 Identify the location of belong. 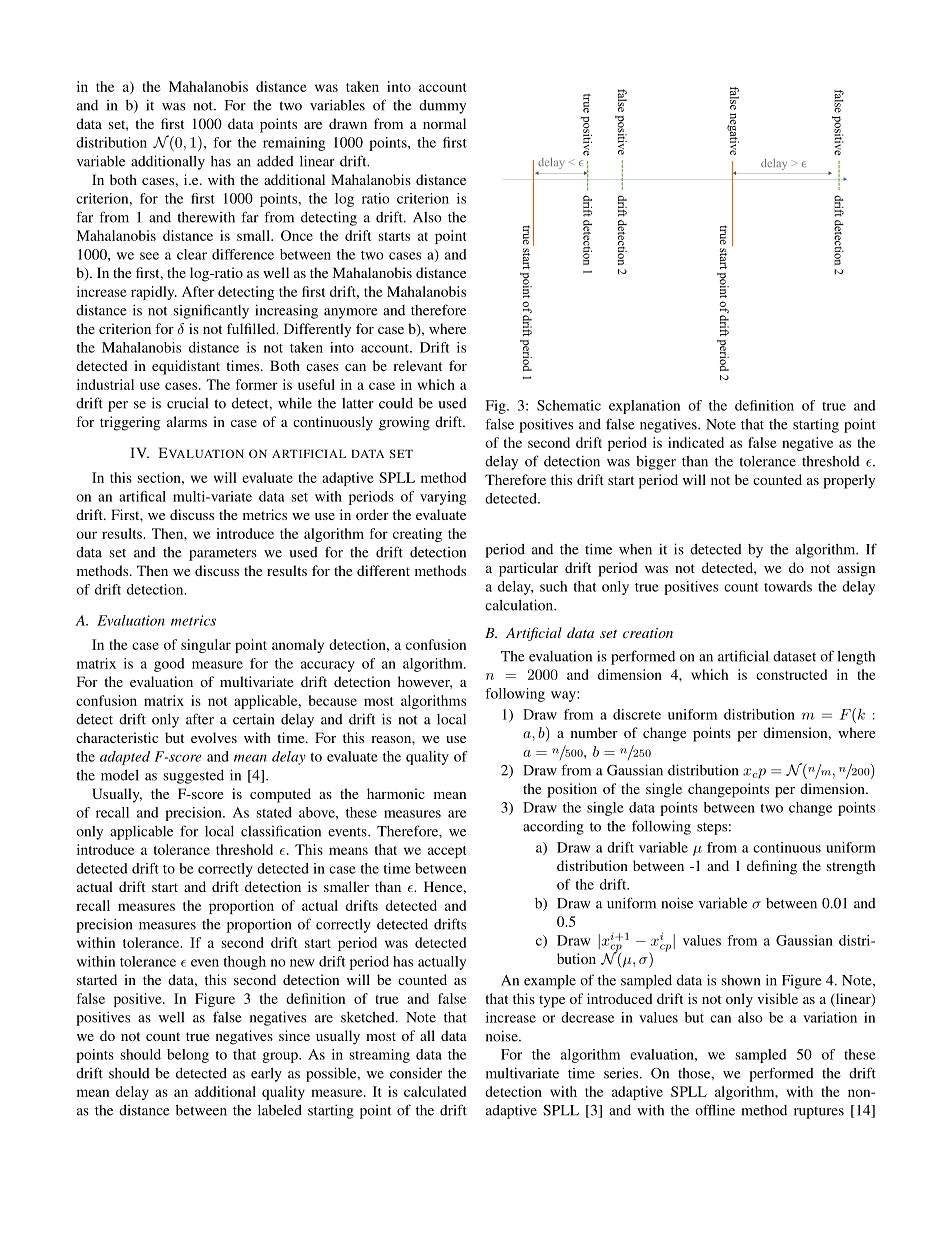
(188, 1056).
